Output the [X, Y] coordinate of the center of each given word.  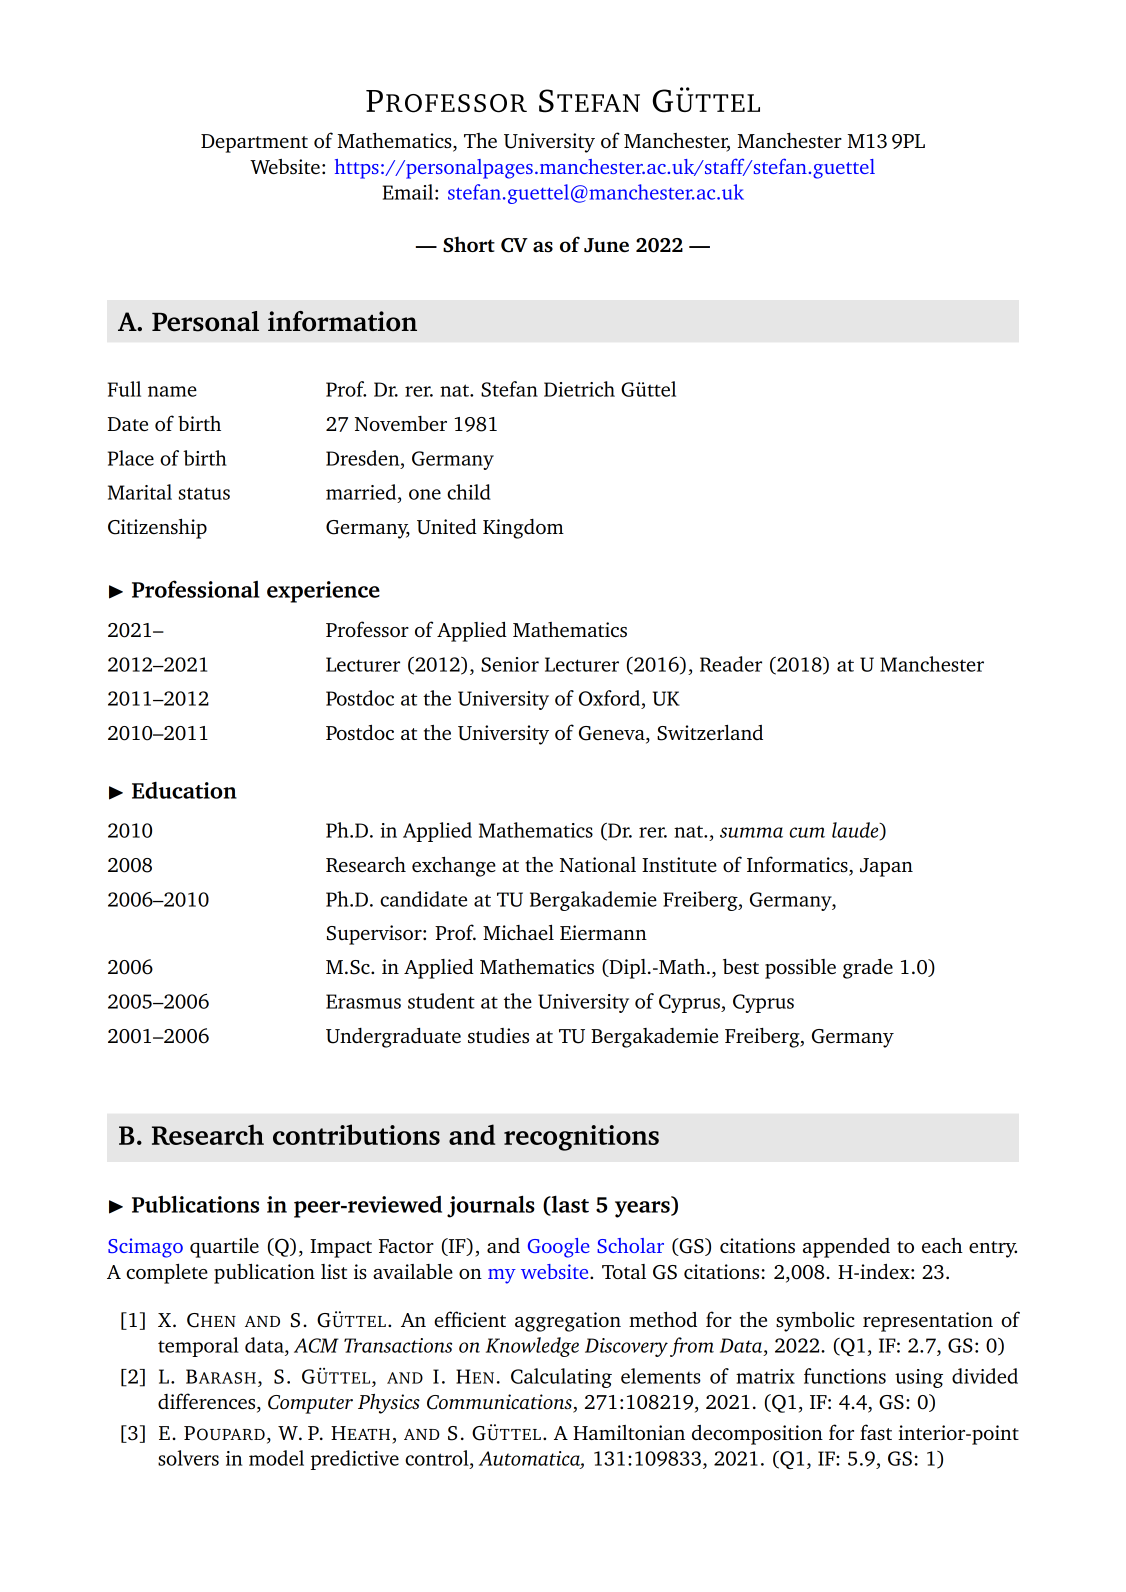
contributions [356, 1134]
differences [208, 1402]
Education [184, 790]
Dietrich [579, 389]
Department [254, 143]
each [942, 1245]
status [204, 493]
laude [856, 831]
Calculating [561, 1378]
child [469, 492]
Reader [731, 664]
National [598, 864]
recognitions [581, 1138]
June [606, 245]
